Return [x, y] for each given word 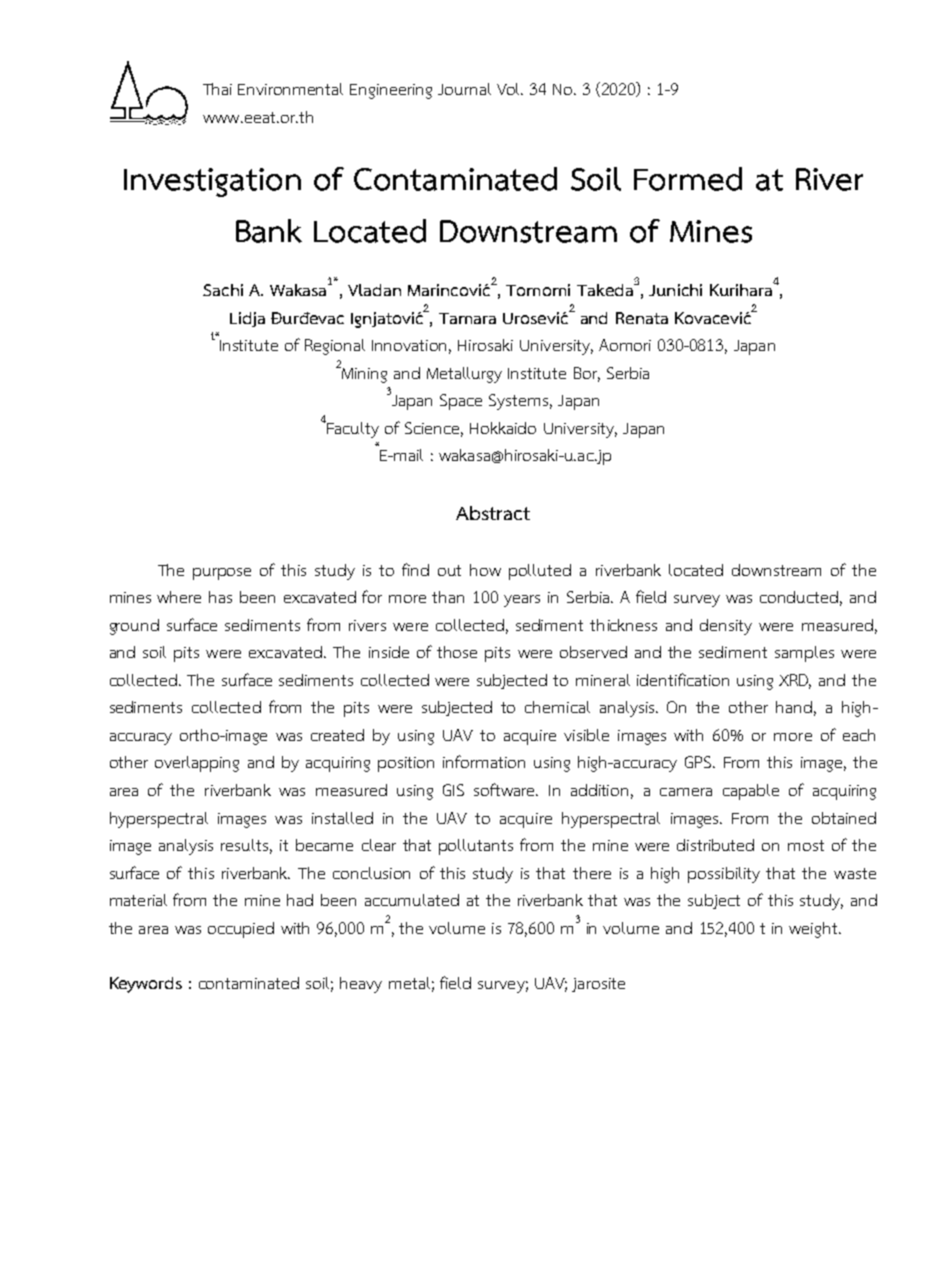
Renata [642, 318]
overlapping [197, 764]
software [506, 789]
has [220, 597]
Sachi [223, 290]
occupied [241, 930]
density [726, 627]
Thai [217, 89]
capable [751, 792]
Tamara [467, 318]
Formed [688, 179]
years [522, 601]
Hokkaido [503, 428]
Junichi [675, 290]
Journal [464, 89]
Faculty [352, 429]
